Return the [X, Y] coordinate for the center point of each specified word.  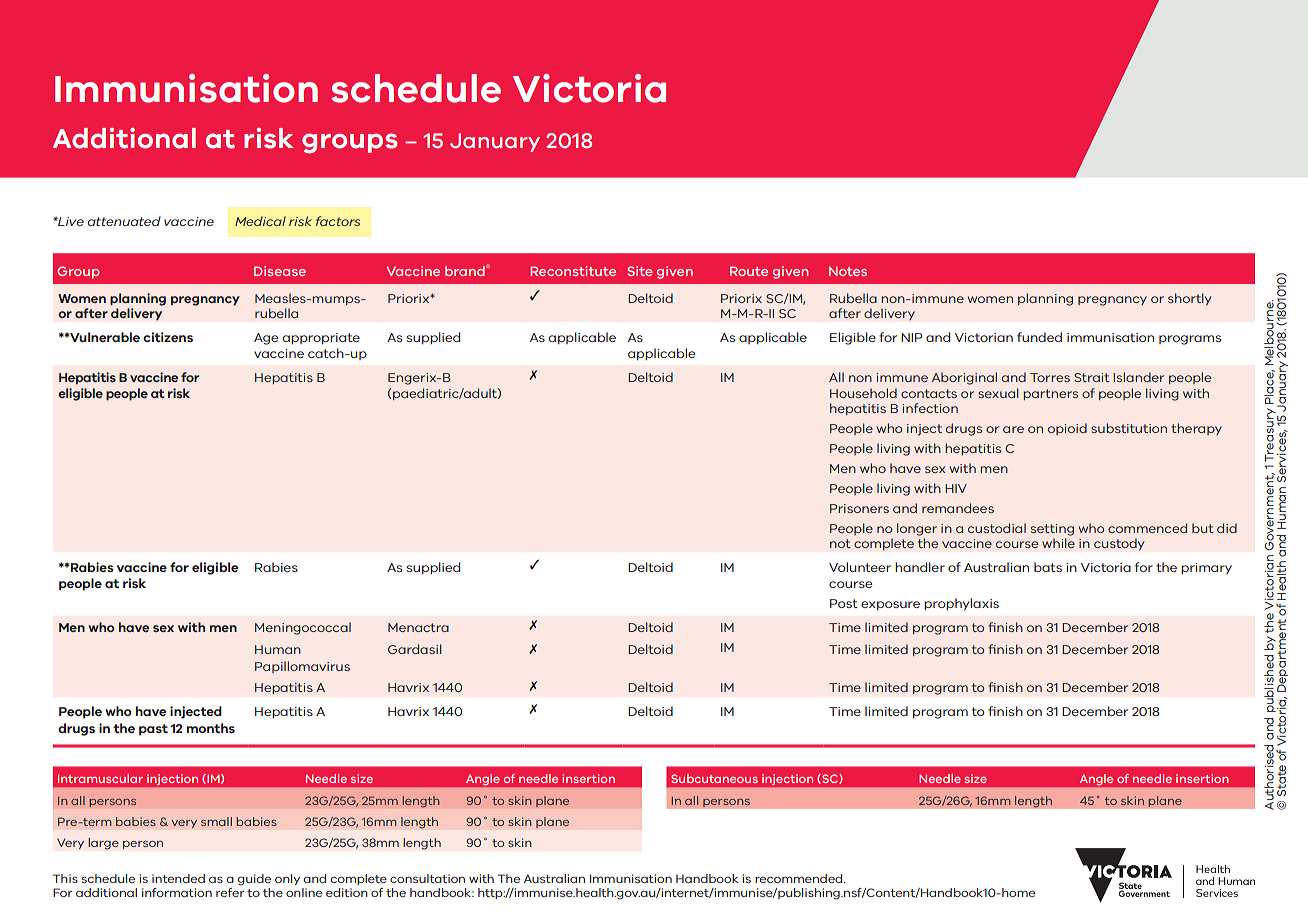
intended [178, 878]
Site [640, 271]
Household [863, 393]
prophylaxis [961, 604]
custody [1119, 544]
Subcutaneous [714, 778]
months [211, 728]
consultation [427, 878]
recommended [800, 878]
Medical [260, 221]
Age [266, 339]
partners [1050, 394]
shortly [1190, 299]
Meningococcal [303, 628]
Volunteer [860, 567]
